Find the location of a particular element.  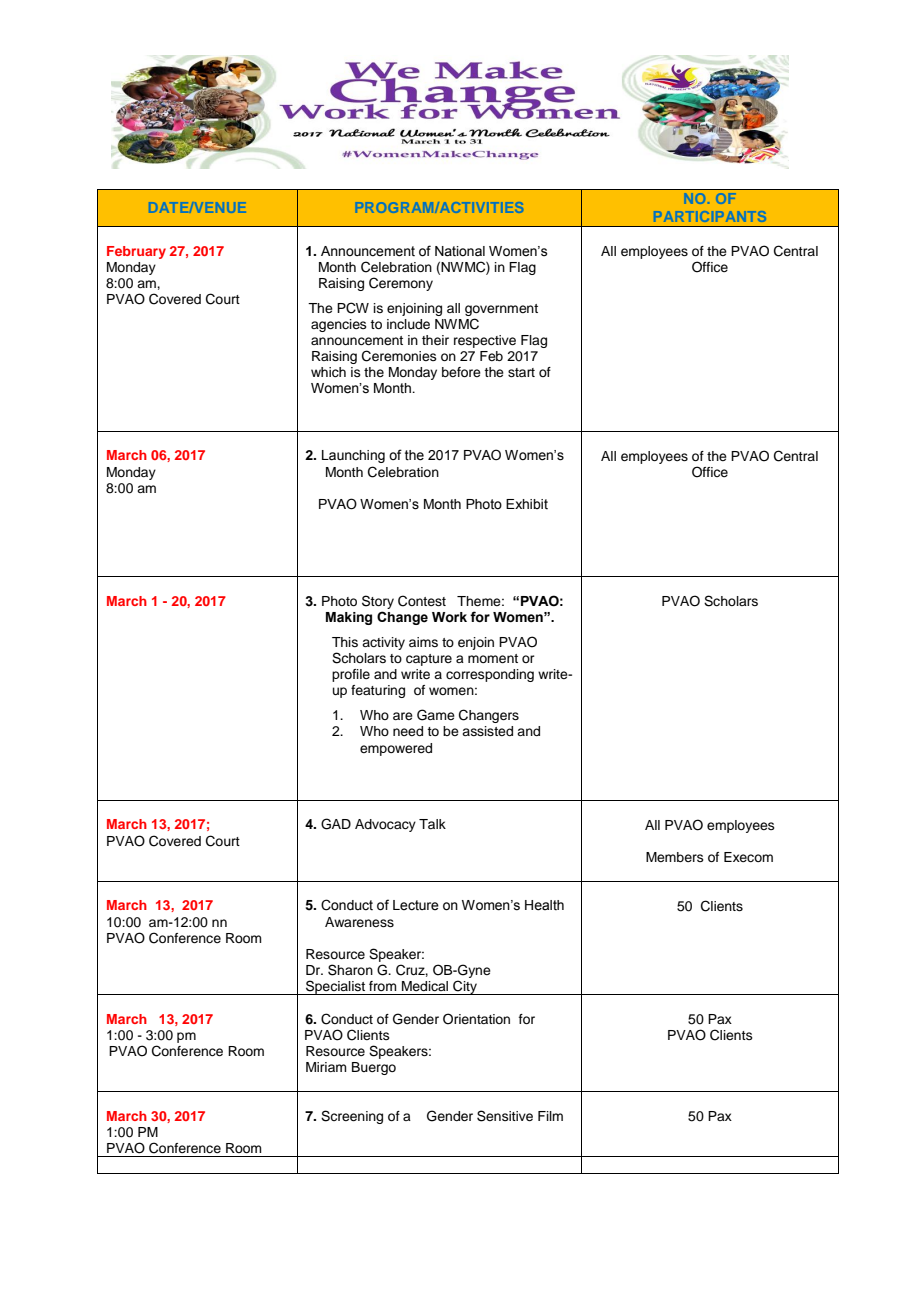

Screening is located at coordinates (352, 1117).
